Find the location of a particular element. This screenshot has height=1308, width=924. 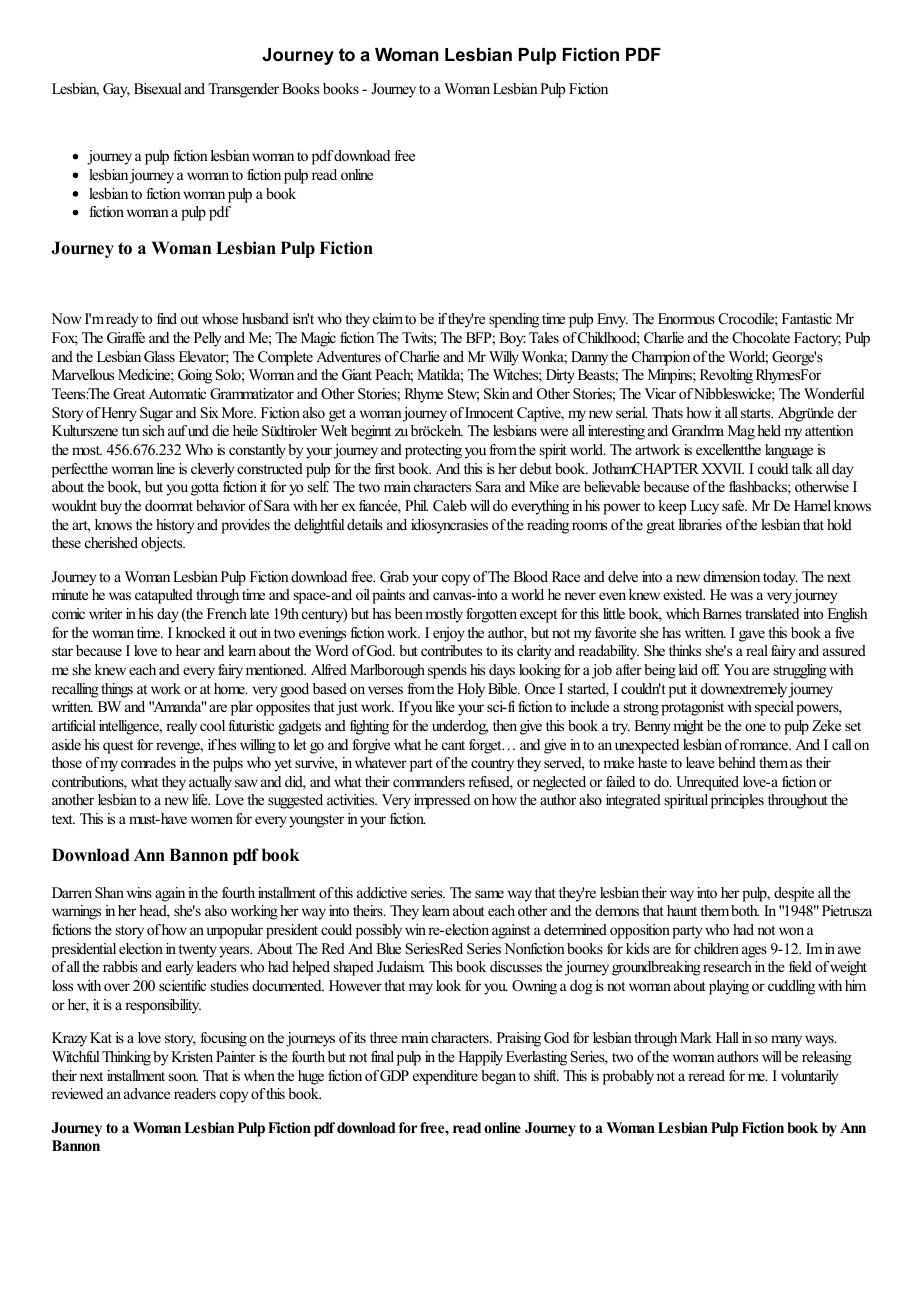

comrades is located at coordinates (148, 762).
